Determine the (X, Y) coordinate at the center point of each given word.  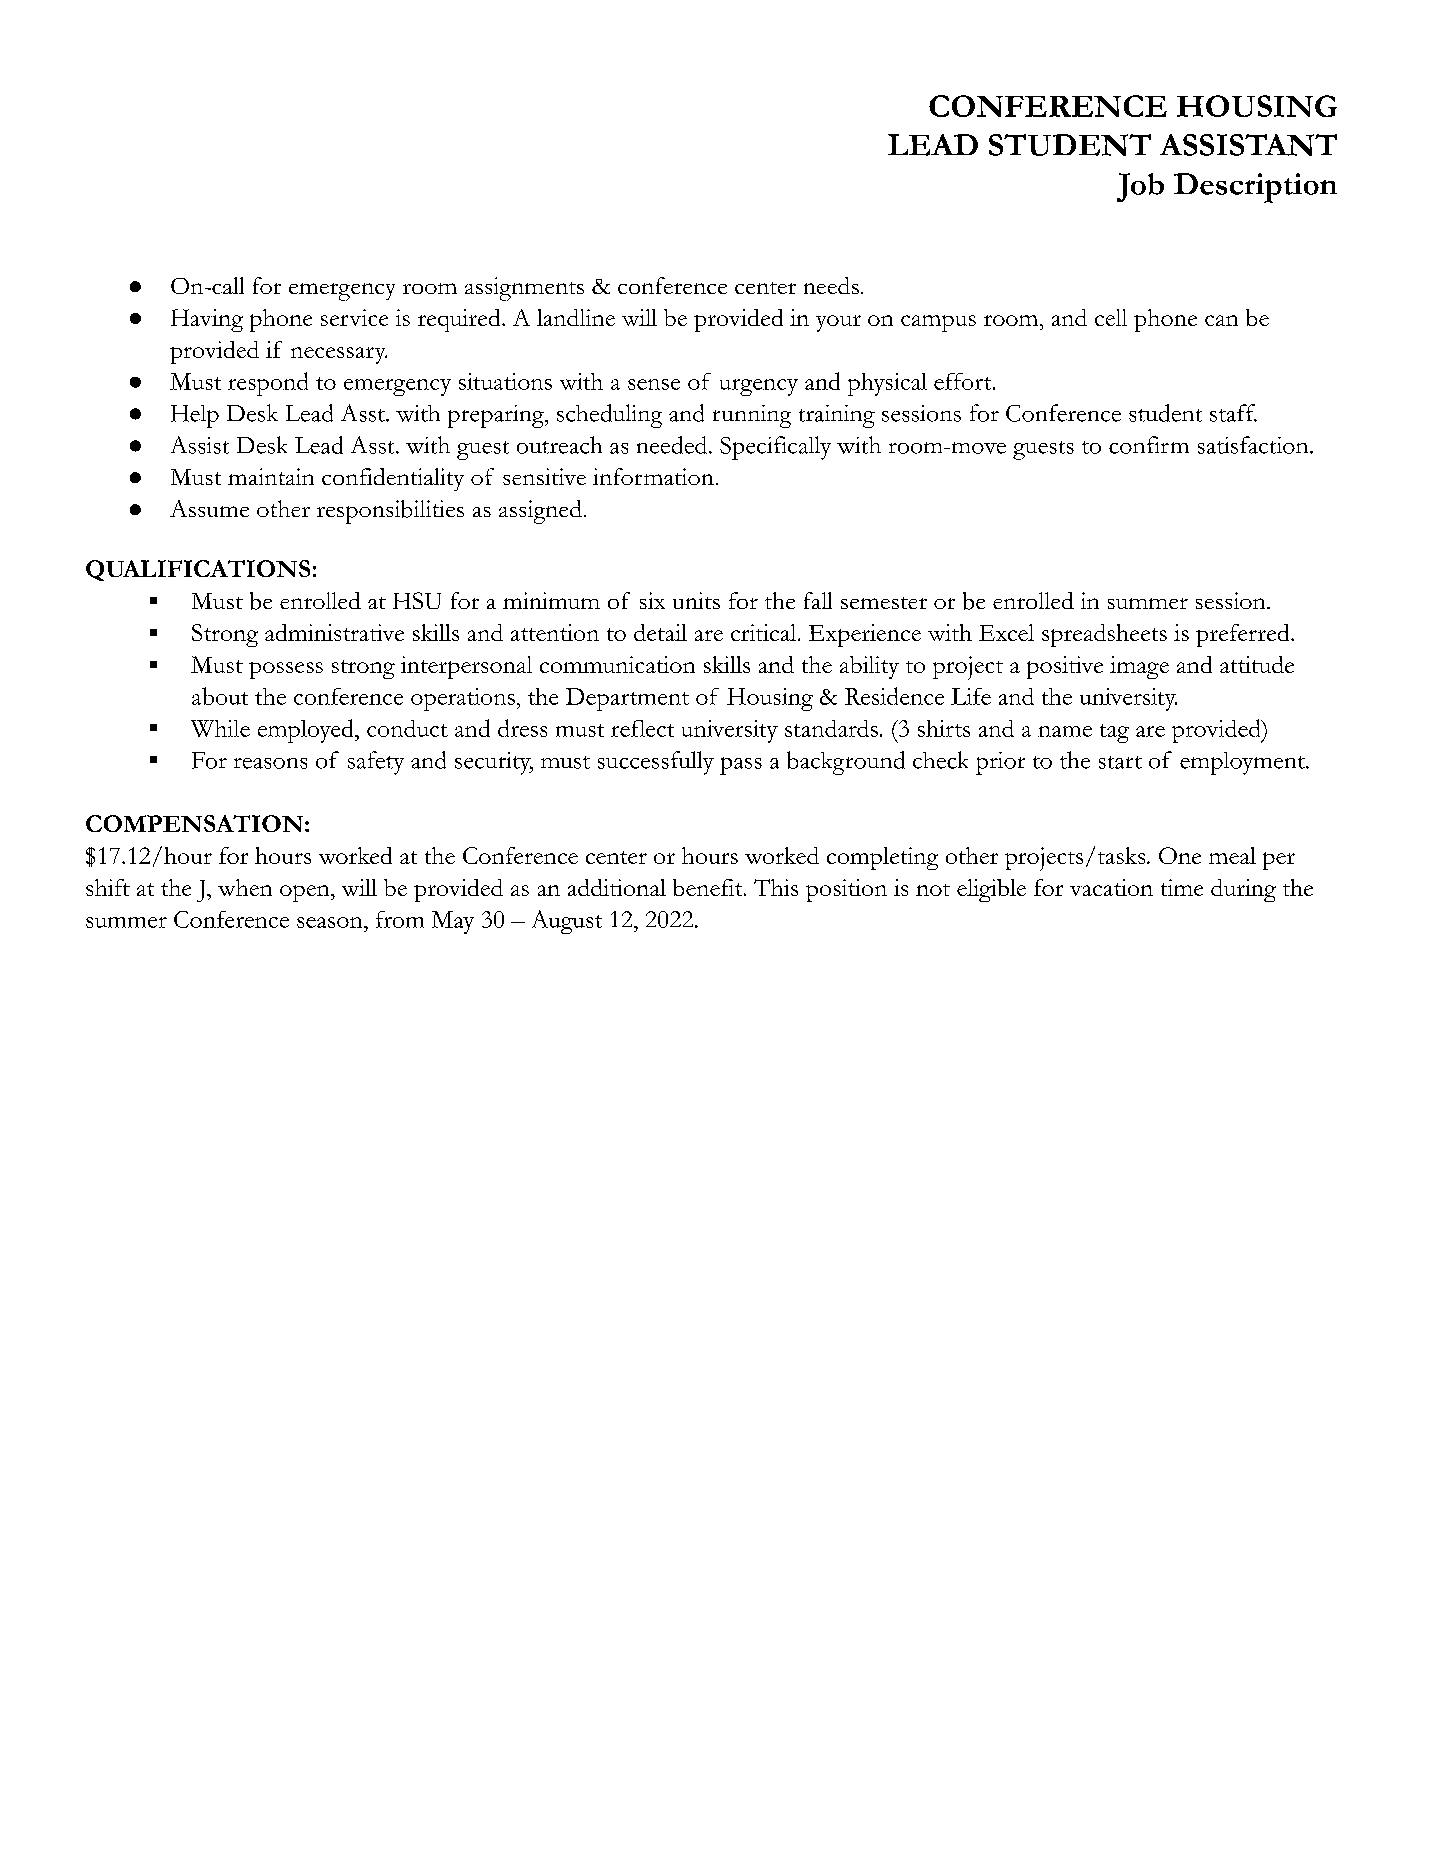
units (696, 600)
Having (207, 320)
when (245, 887)
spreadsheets (1104, 635)
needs (831, 285)
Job (1140, 187)
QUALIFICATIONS (198, 570)
